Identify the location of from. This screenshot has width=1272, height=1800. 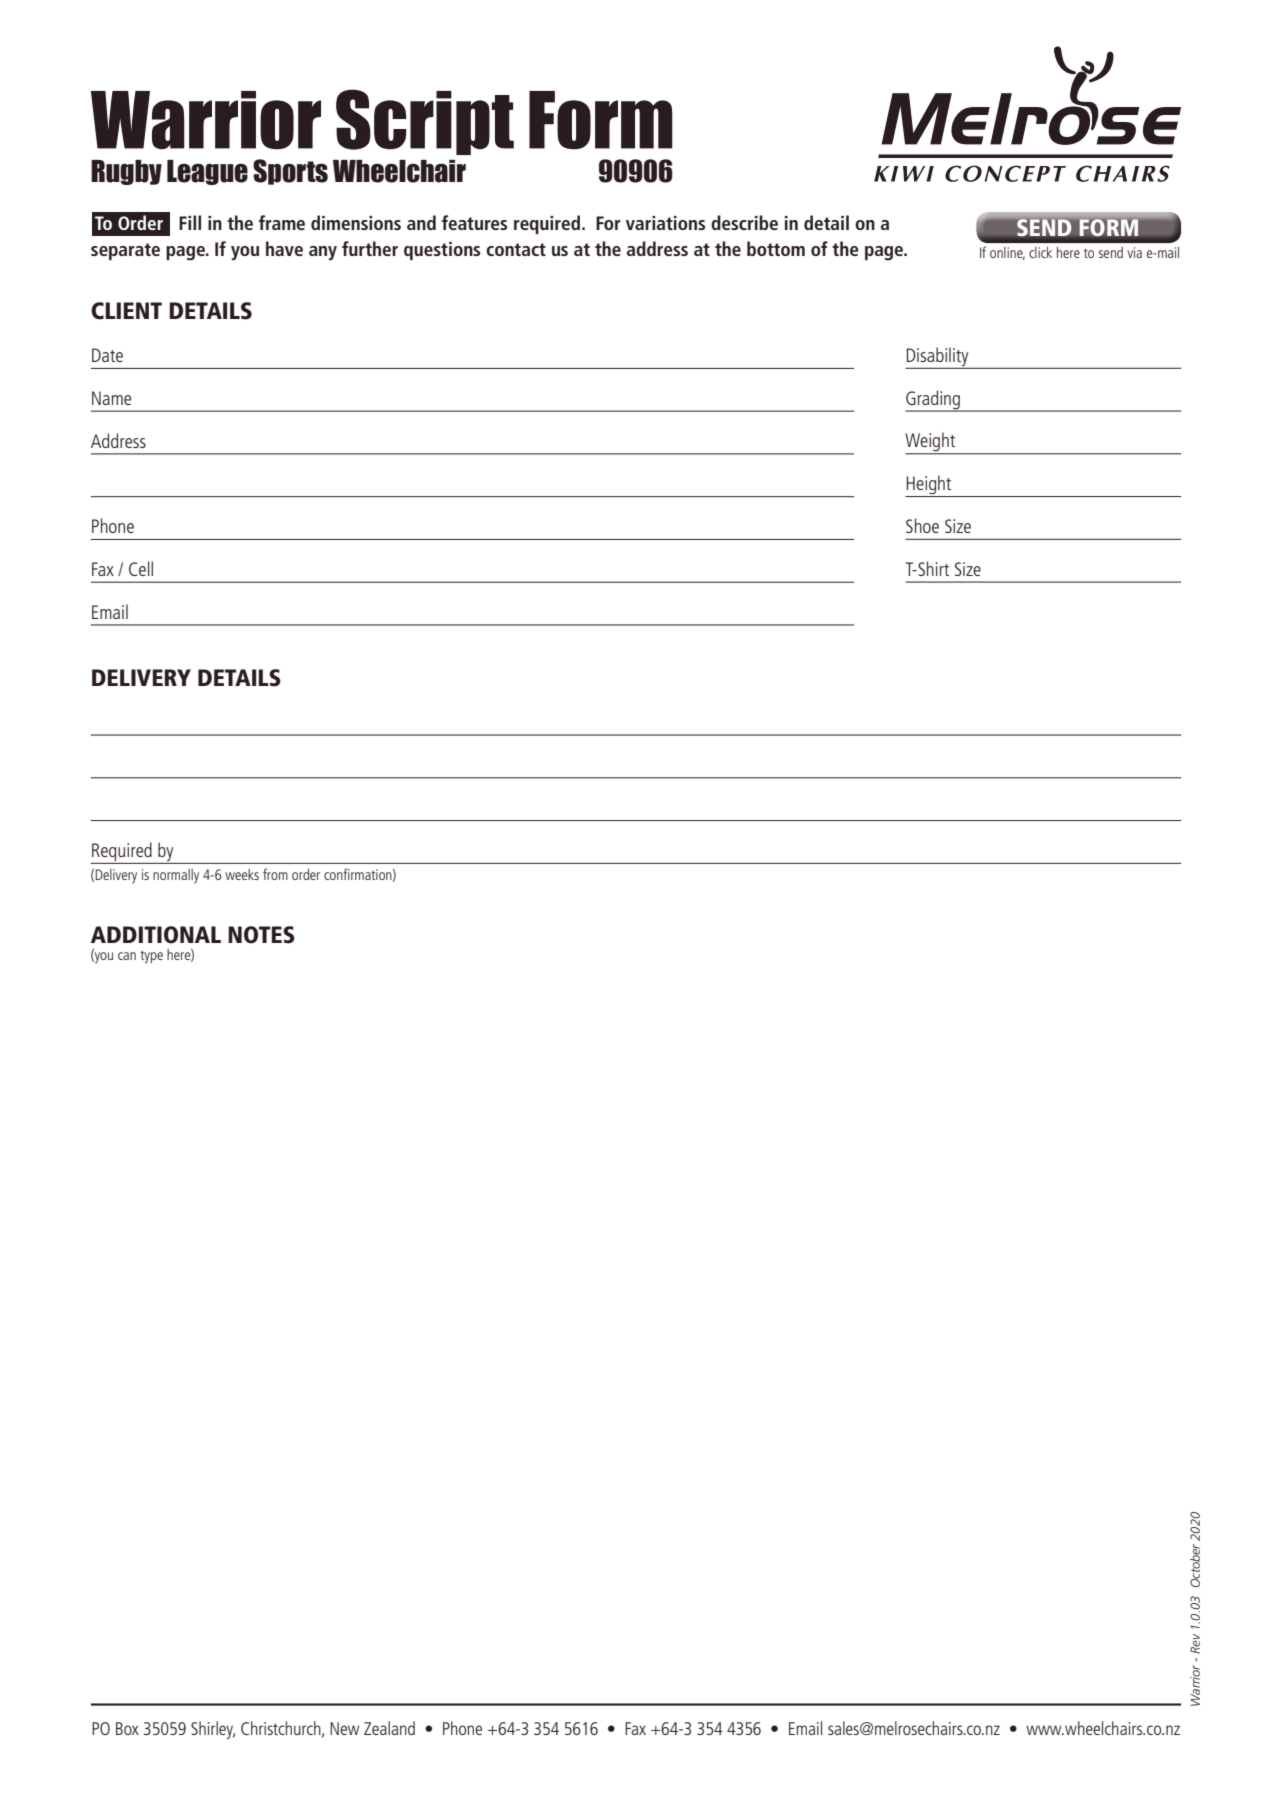
(275, 874).
